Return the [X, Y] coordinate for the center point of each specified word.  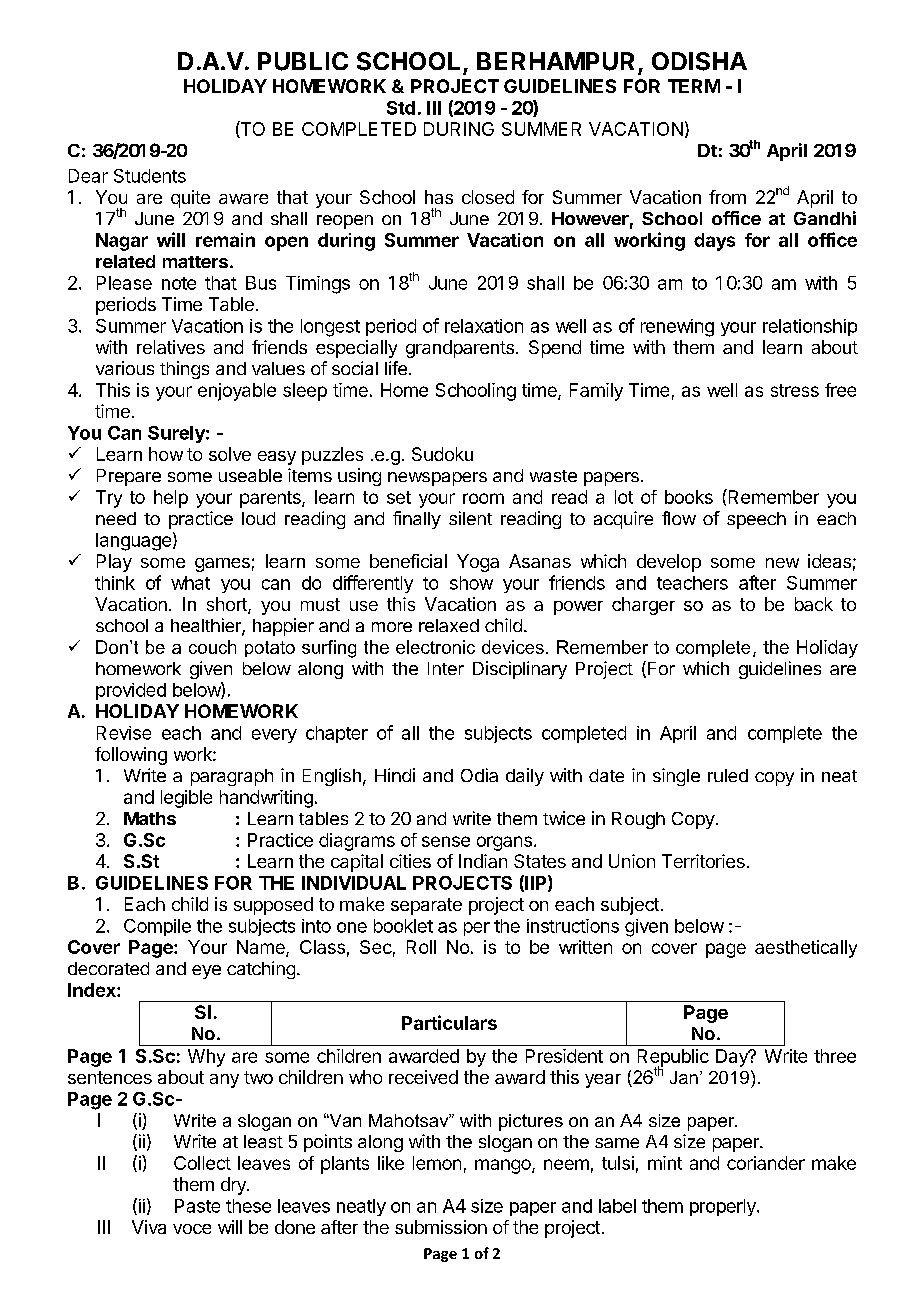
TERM [694, 86]
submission [441, 1227]
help [171, 499]
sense [446, 841]
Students [150, 176]
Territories [703, 861]
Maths [150, 818]
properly [724, 1207]
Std [401, 108]
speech [756, 520]
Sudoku [442, 454]
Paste [197, 1206]
